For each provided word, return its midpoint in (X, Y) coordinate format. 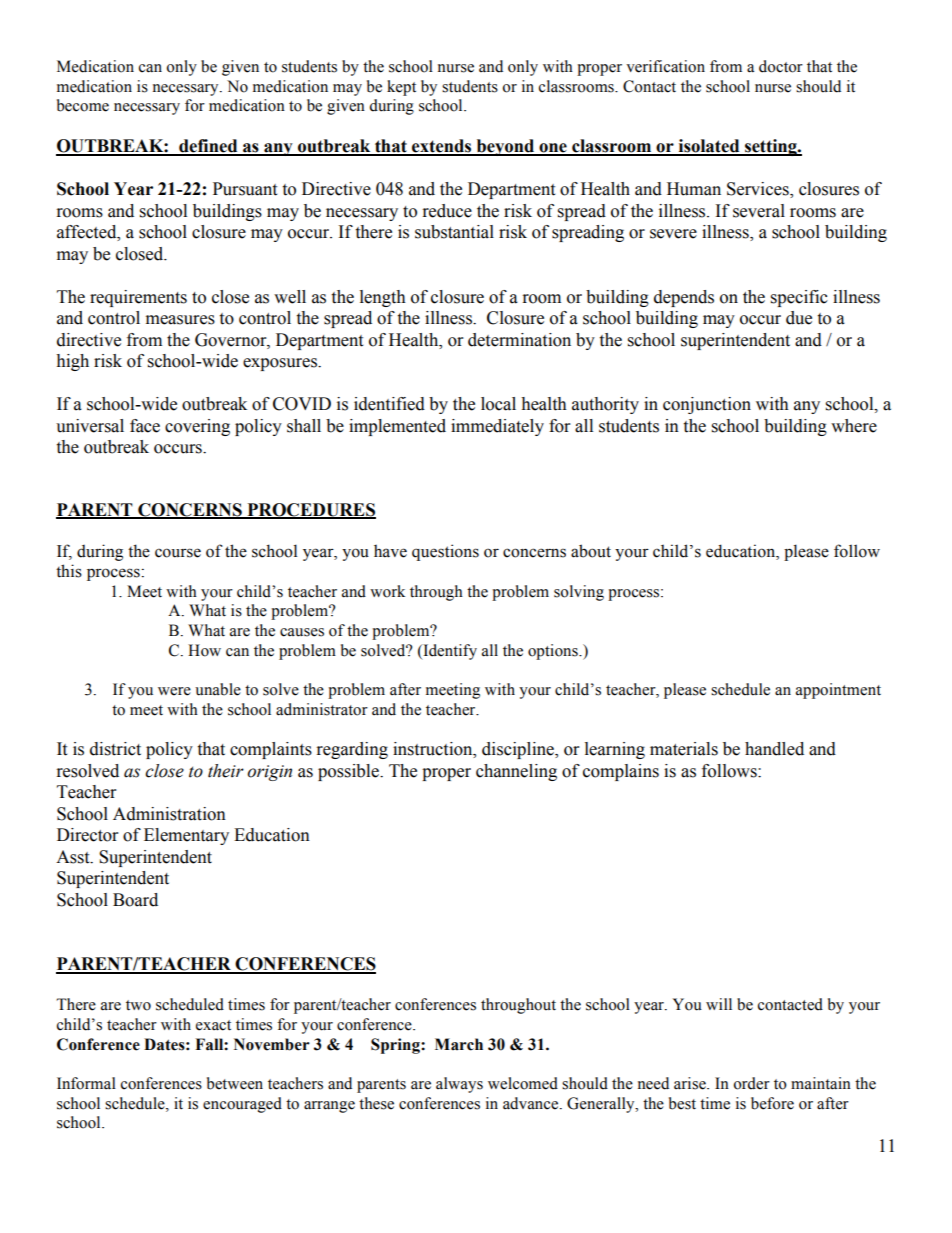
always (459, 1085)
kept (401, 88)
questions (445, 552)
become (83, 105)
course (178, 553)
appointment (838, 691)
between (235, 1083)
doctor (781, 66)
